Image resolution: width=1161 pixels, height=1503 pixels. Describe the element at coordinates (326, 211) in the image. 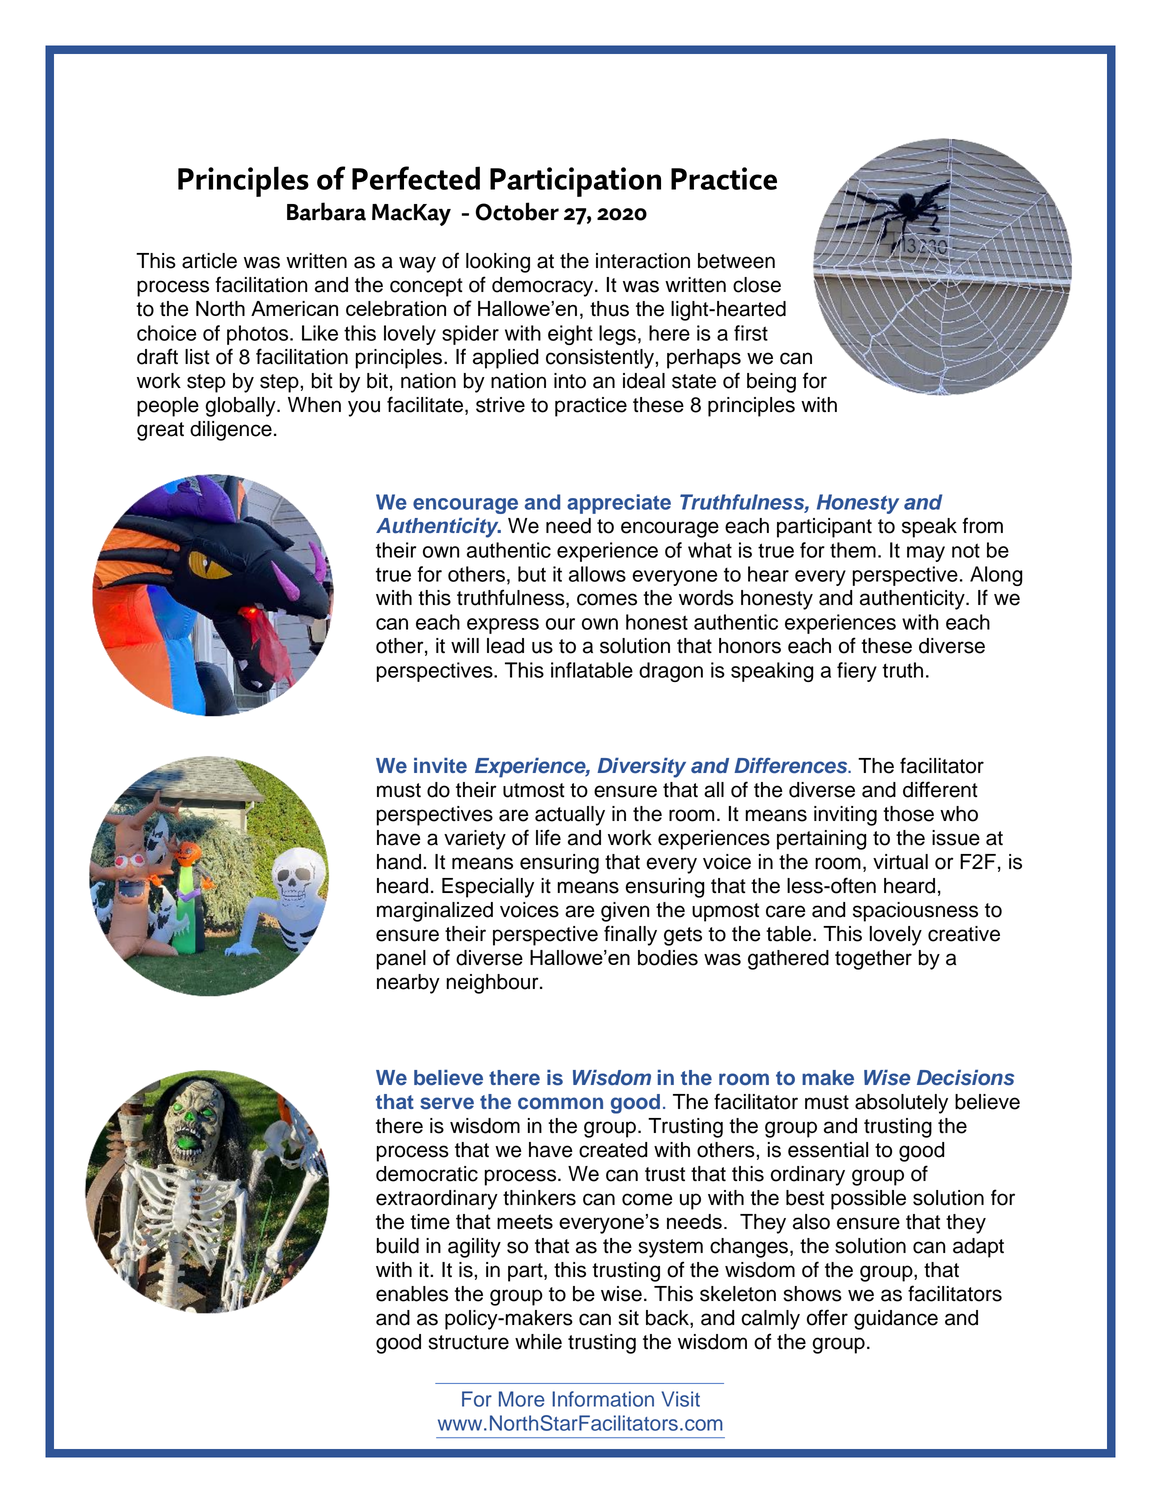

I see `Barbara` at that location.
